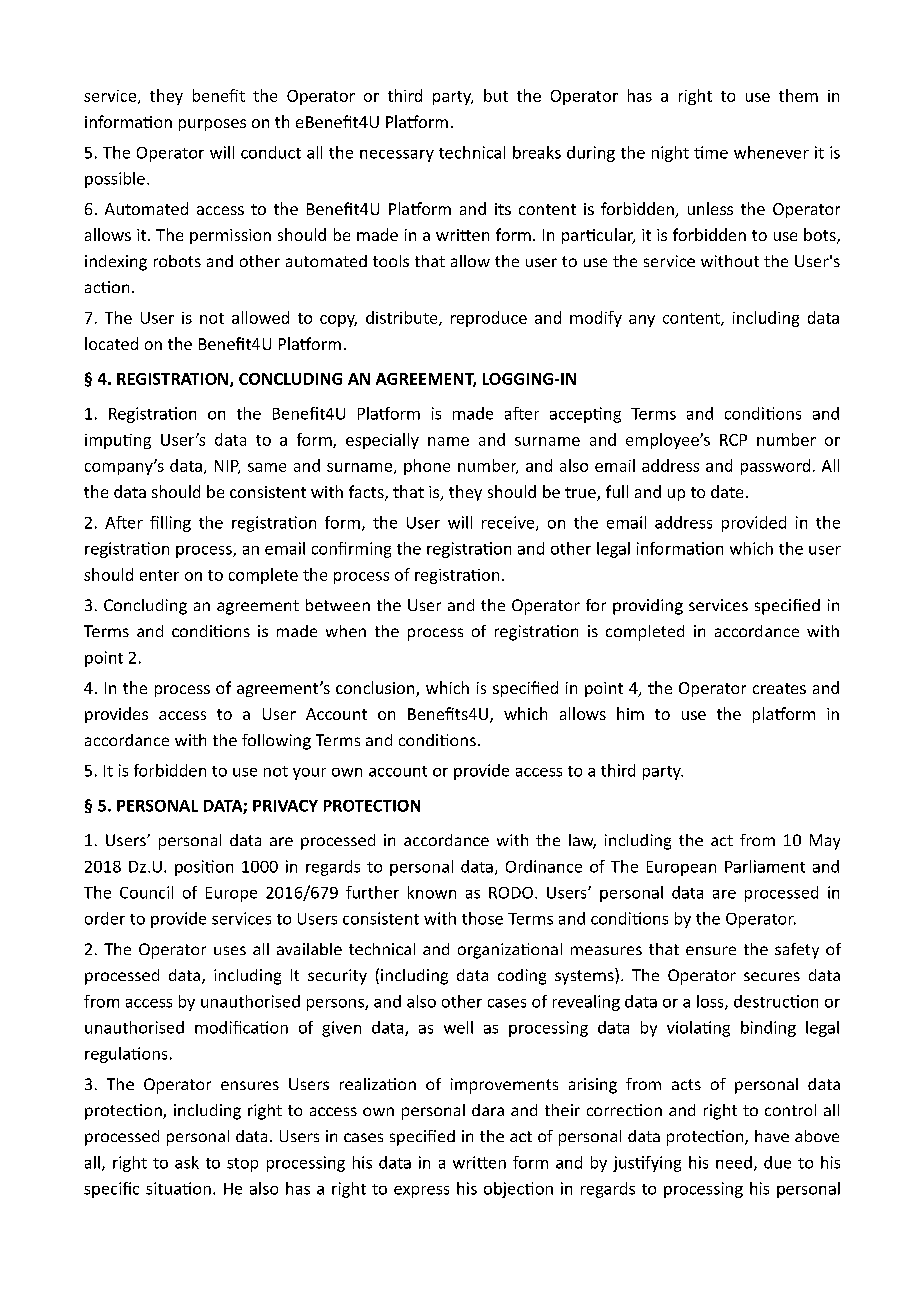 The width and height of the document is (924, 1308). Describe the element at coordinates (727, 491) in the document. I see `date` at that location.
